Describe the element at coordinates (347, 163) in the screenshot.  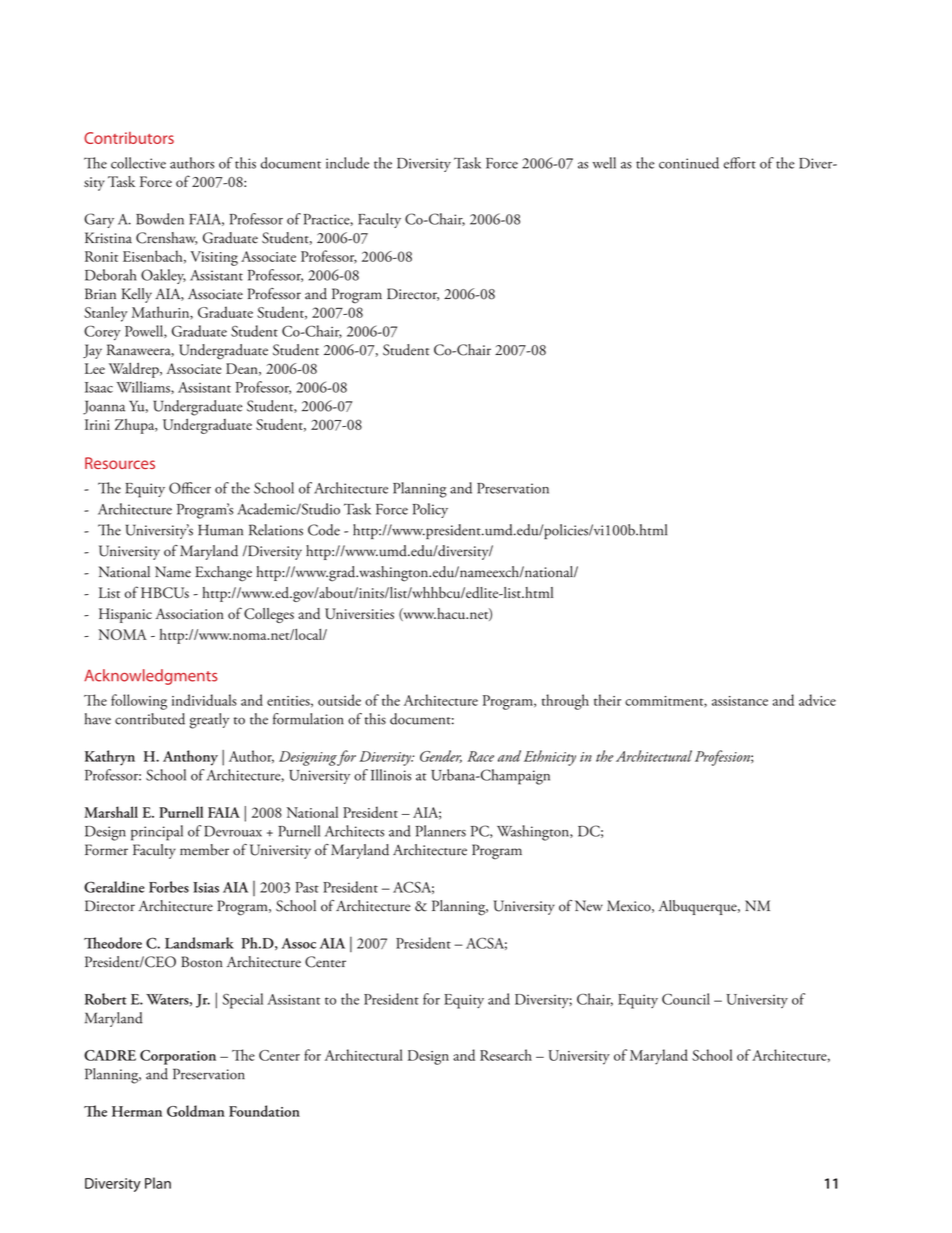
I see `include` at that location.
